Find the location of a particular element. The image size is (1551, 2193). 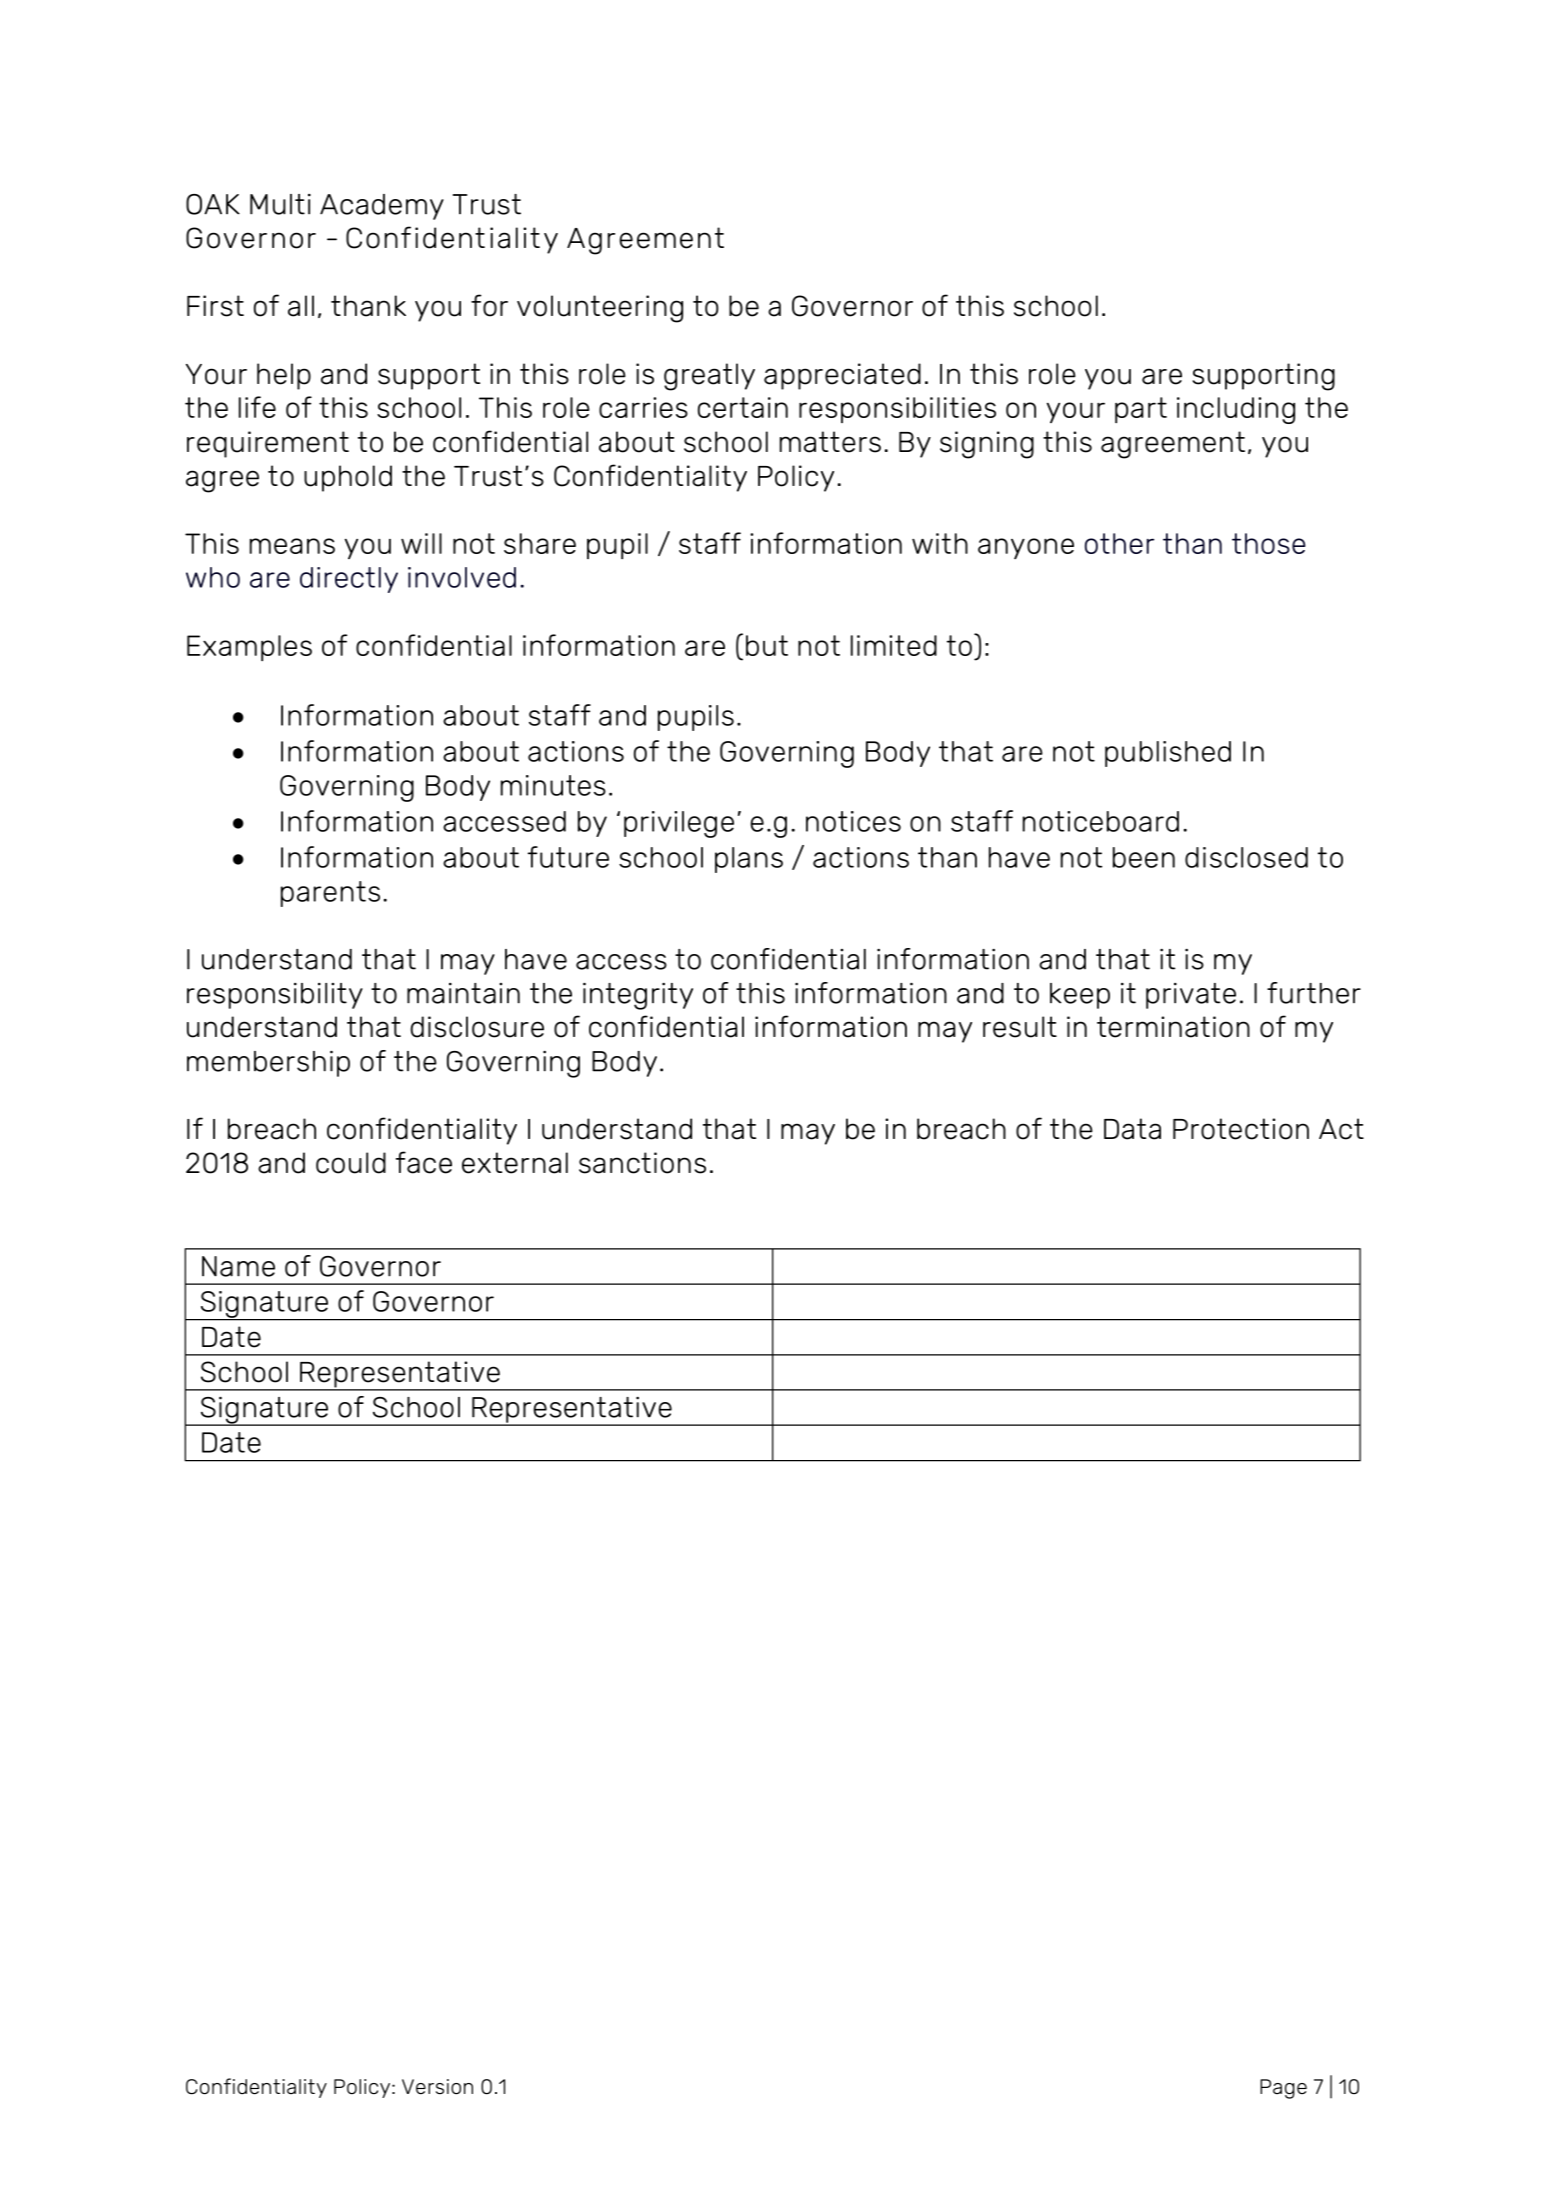

all is located at coordinates (301, 306).
